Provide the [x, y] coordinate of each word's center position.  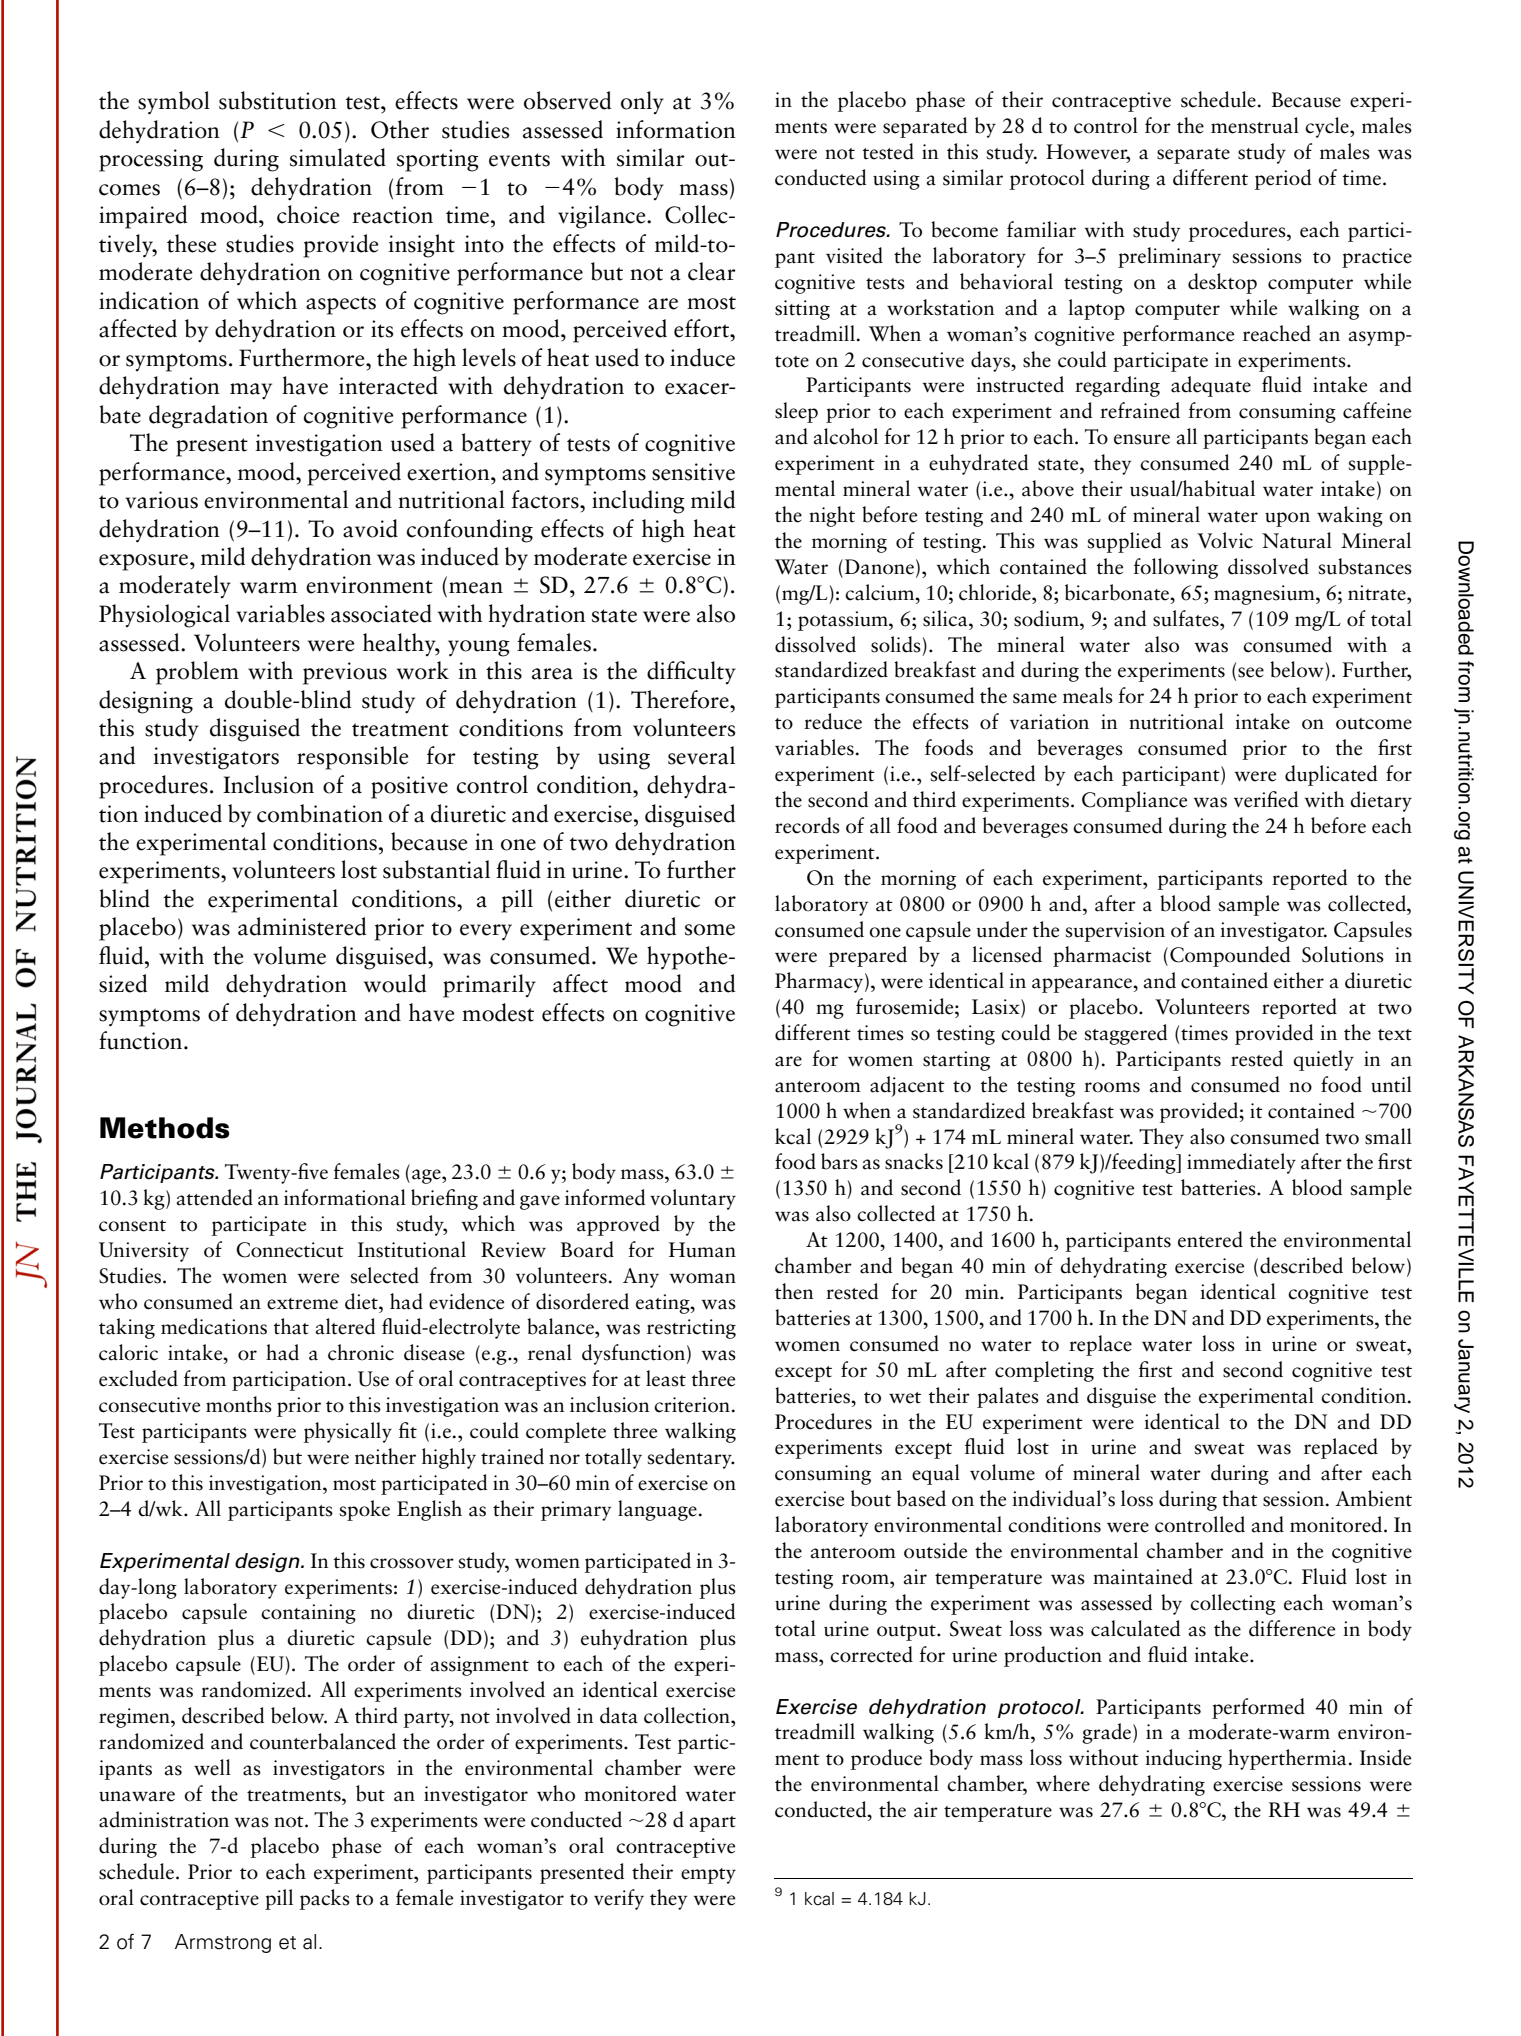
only [642, 102]
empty [708, 1876]
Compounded [1230, 956]
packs [325, 1899]
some [710, 930]
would [395, 983]
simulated [338, 157]
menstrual [1255, 125]
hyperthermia [1287, 1759]
